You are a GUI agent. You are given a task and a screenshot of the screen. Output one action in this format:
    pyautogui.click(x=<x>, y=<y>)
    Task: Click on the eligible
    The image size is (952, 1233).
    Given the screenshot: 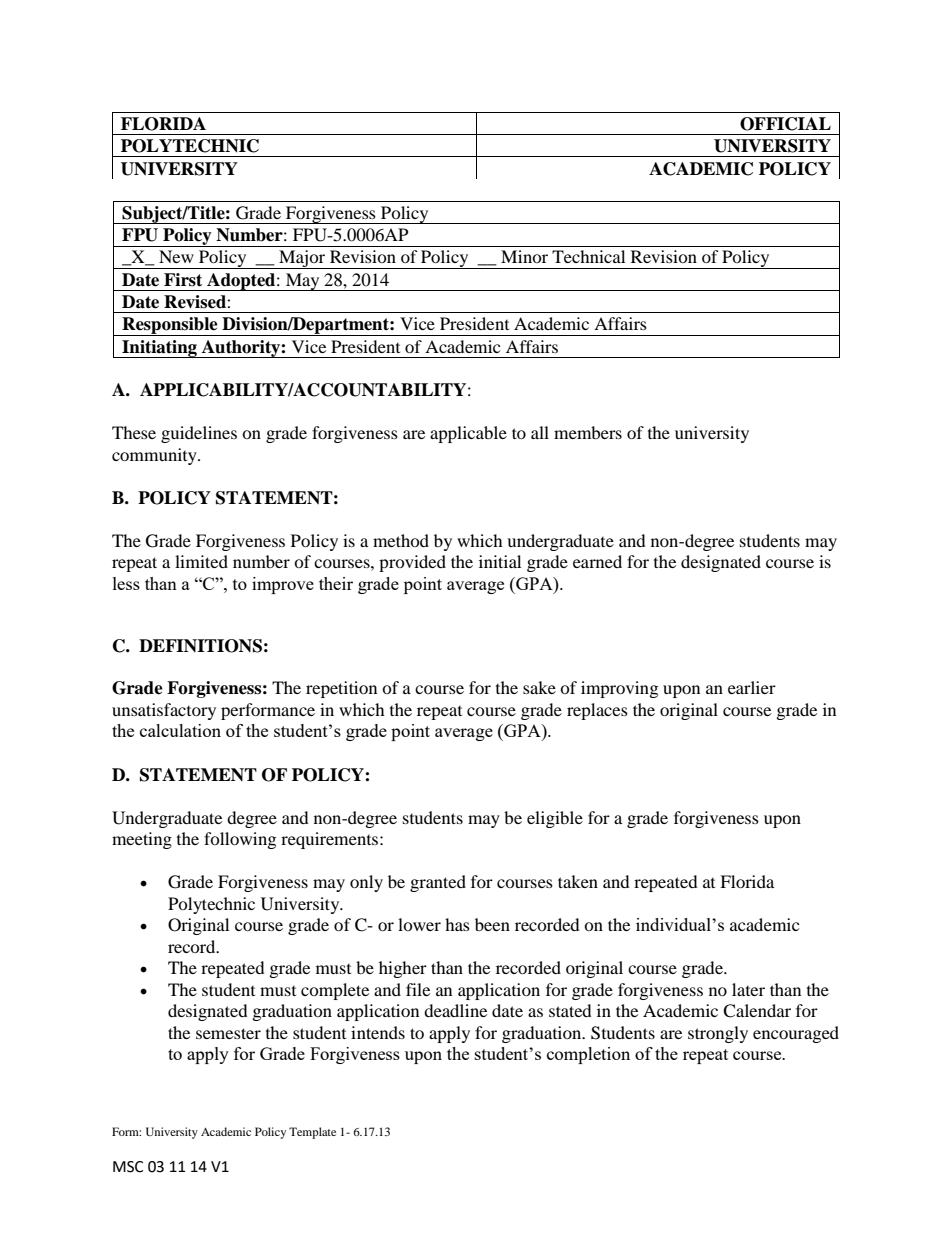 What is the action you would take?
    pyautogui.click(x=555, y=819)
